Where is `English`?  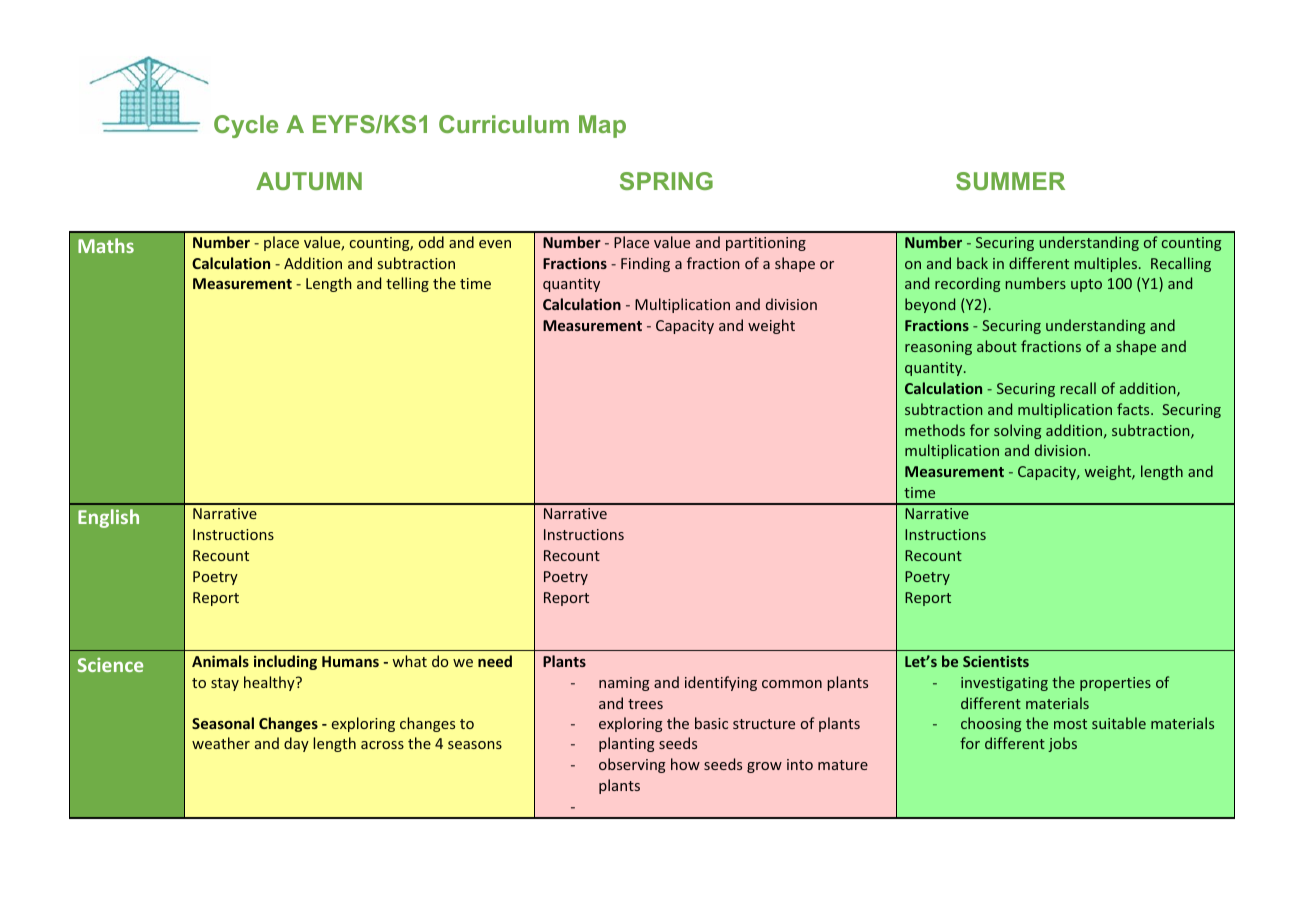 English is located at coordinates (108, 518).
